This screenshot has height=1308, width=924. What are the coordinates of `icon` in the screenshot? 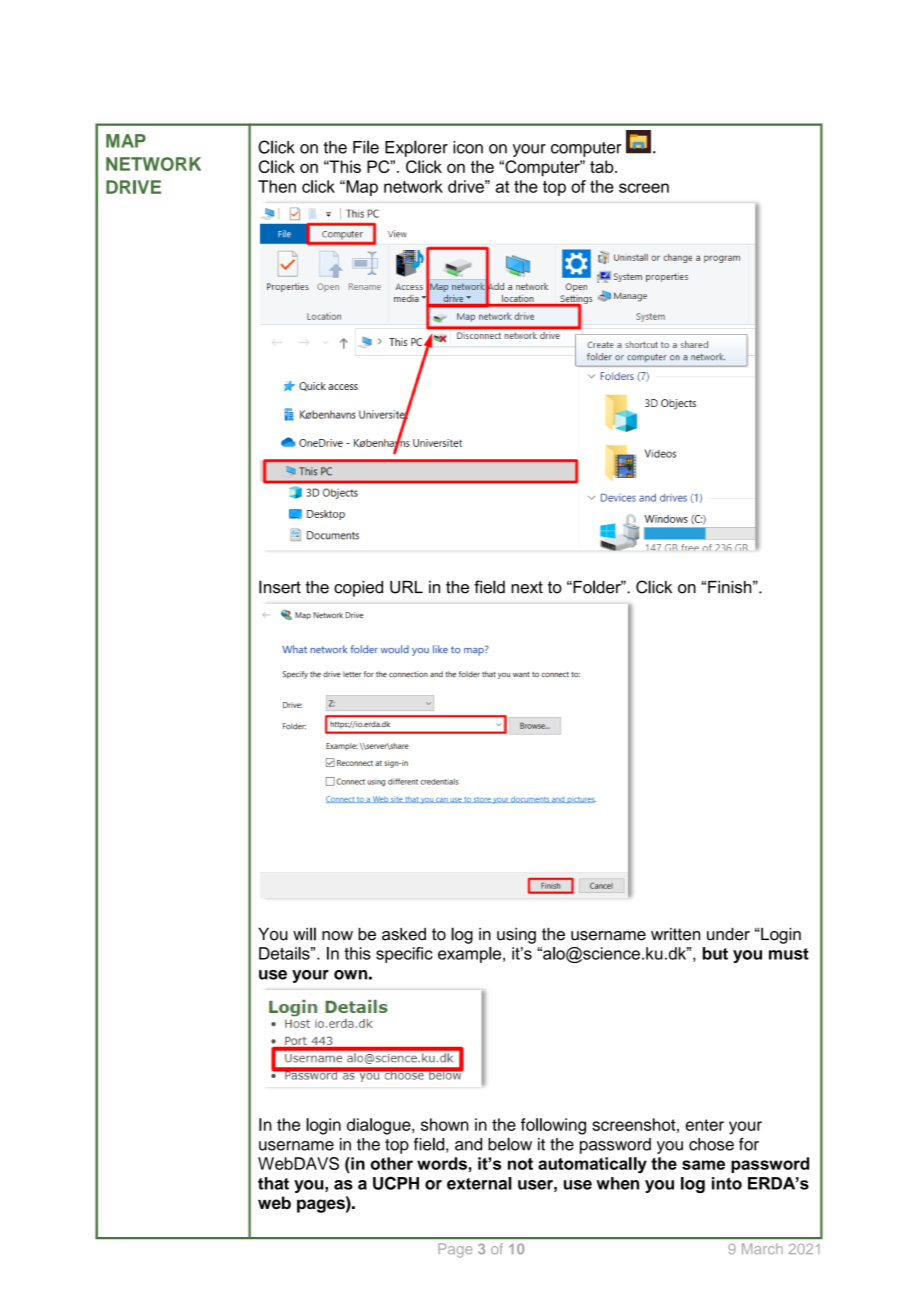 It's located at (468, 147).
